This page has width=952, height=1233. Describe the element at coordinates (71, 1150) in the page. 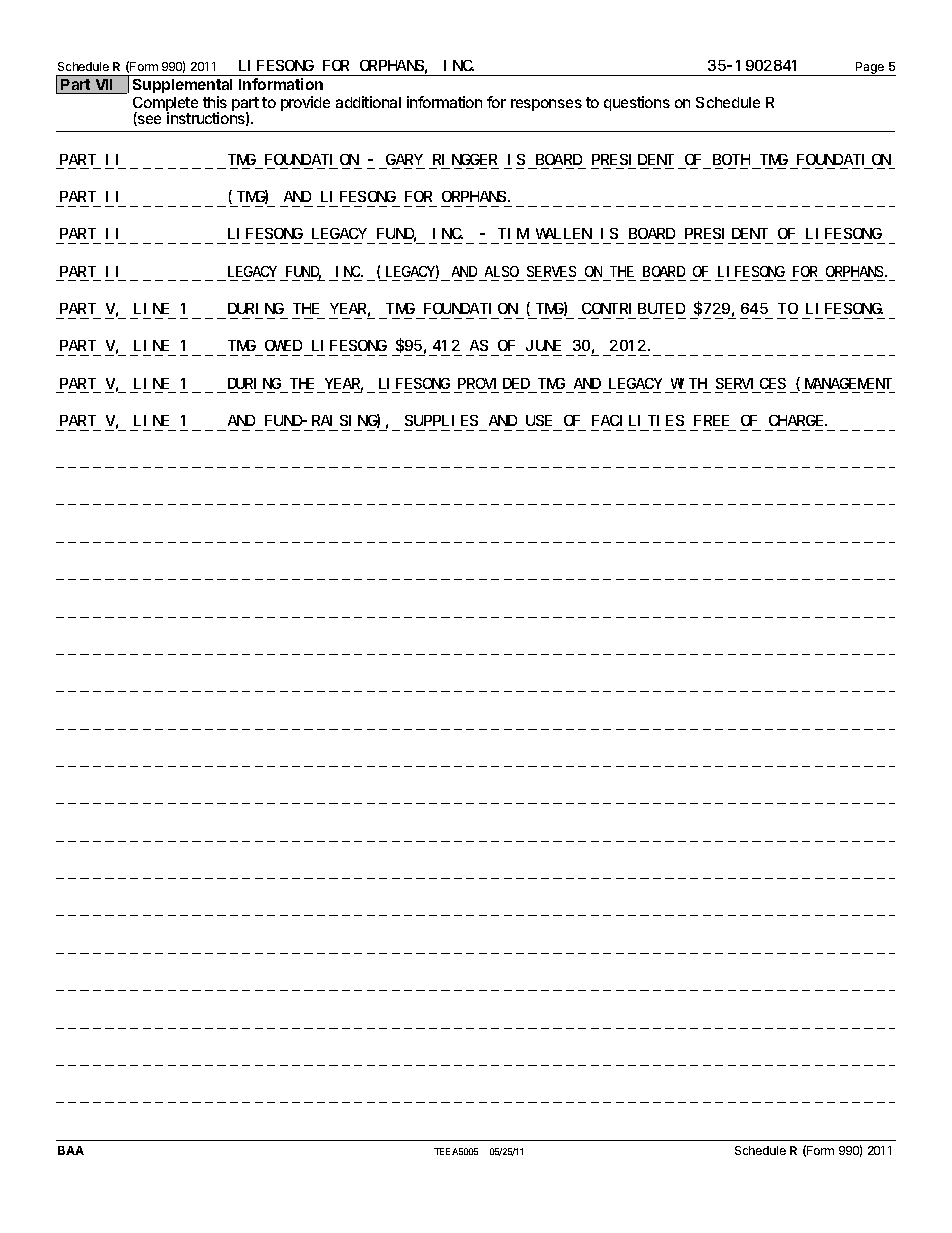

I see `BAA` at that location.
